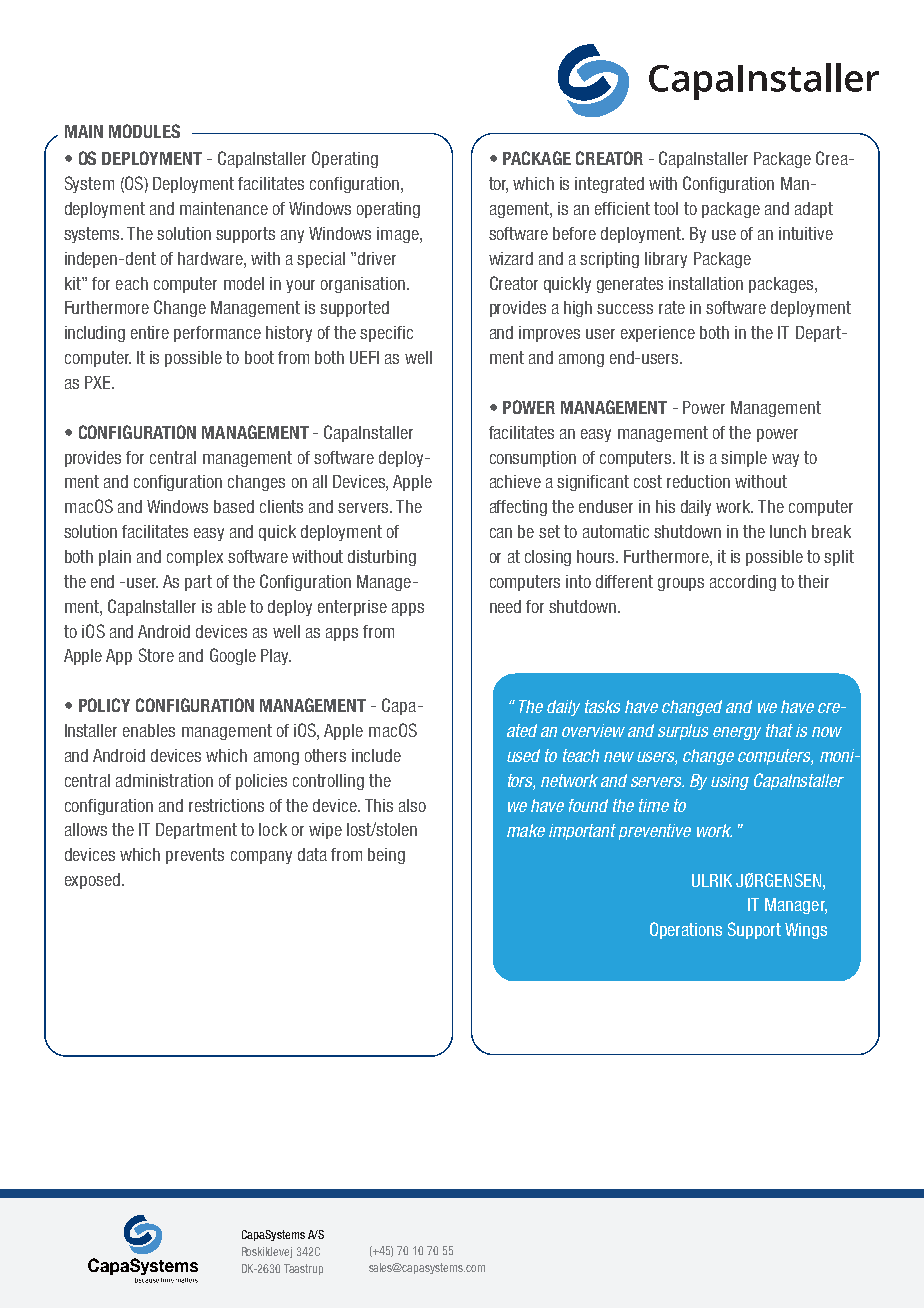  What do you see at coordinates (156, 655) in the document?
I see `Store` at bounding box center [156, 655].
